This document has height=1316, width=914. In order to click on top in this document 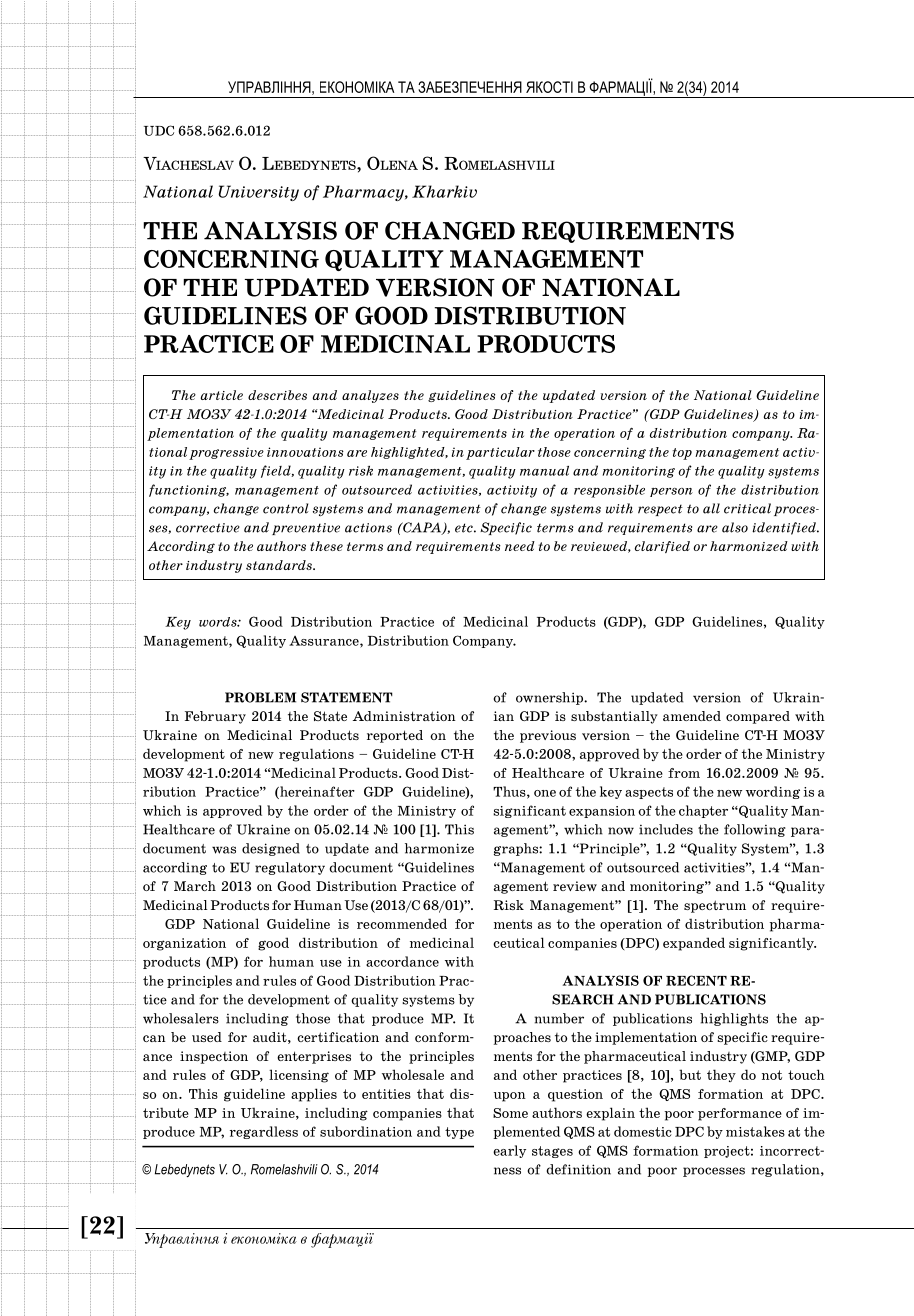, I will do `click(682, 454)`.
